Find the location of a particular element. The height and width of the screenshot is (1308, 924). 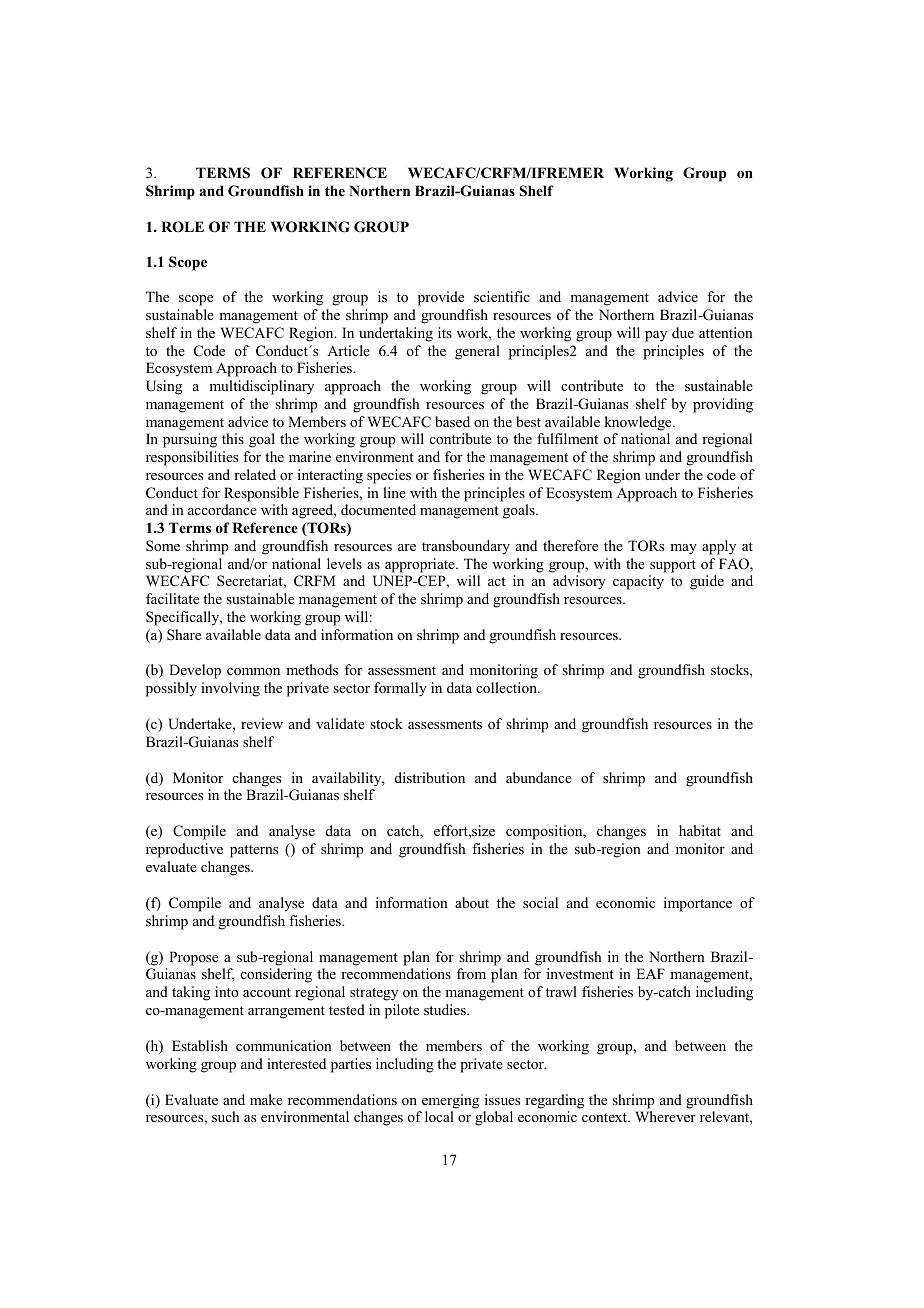

such is located at coordinates (226, 1116).
